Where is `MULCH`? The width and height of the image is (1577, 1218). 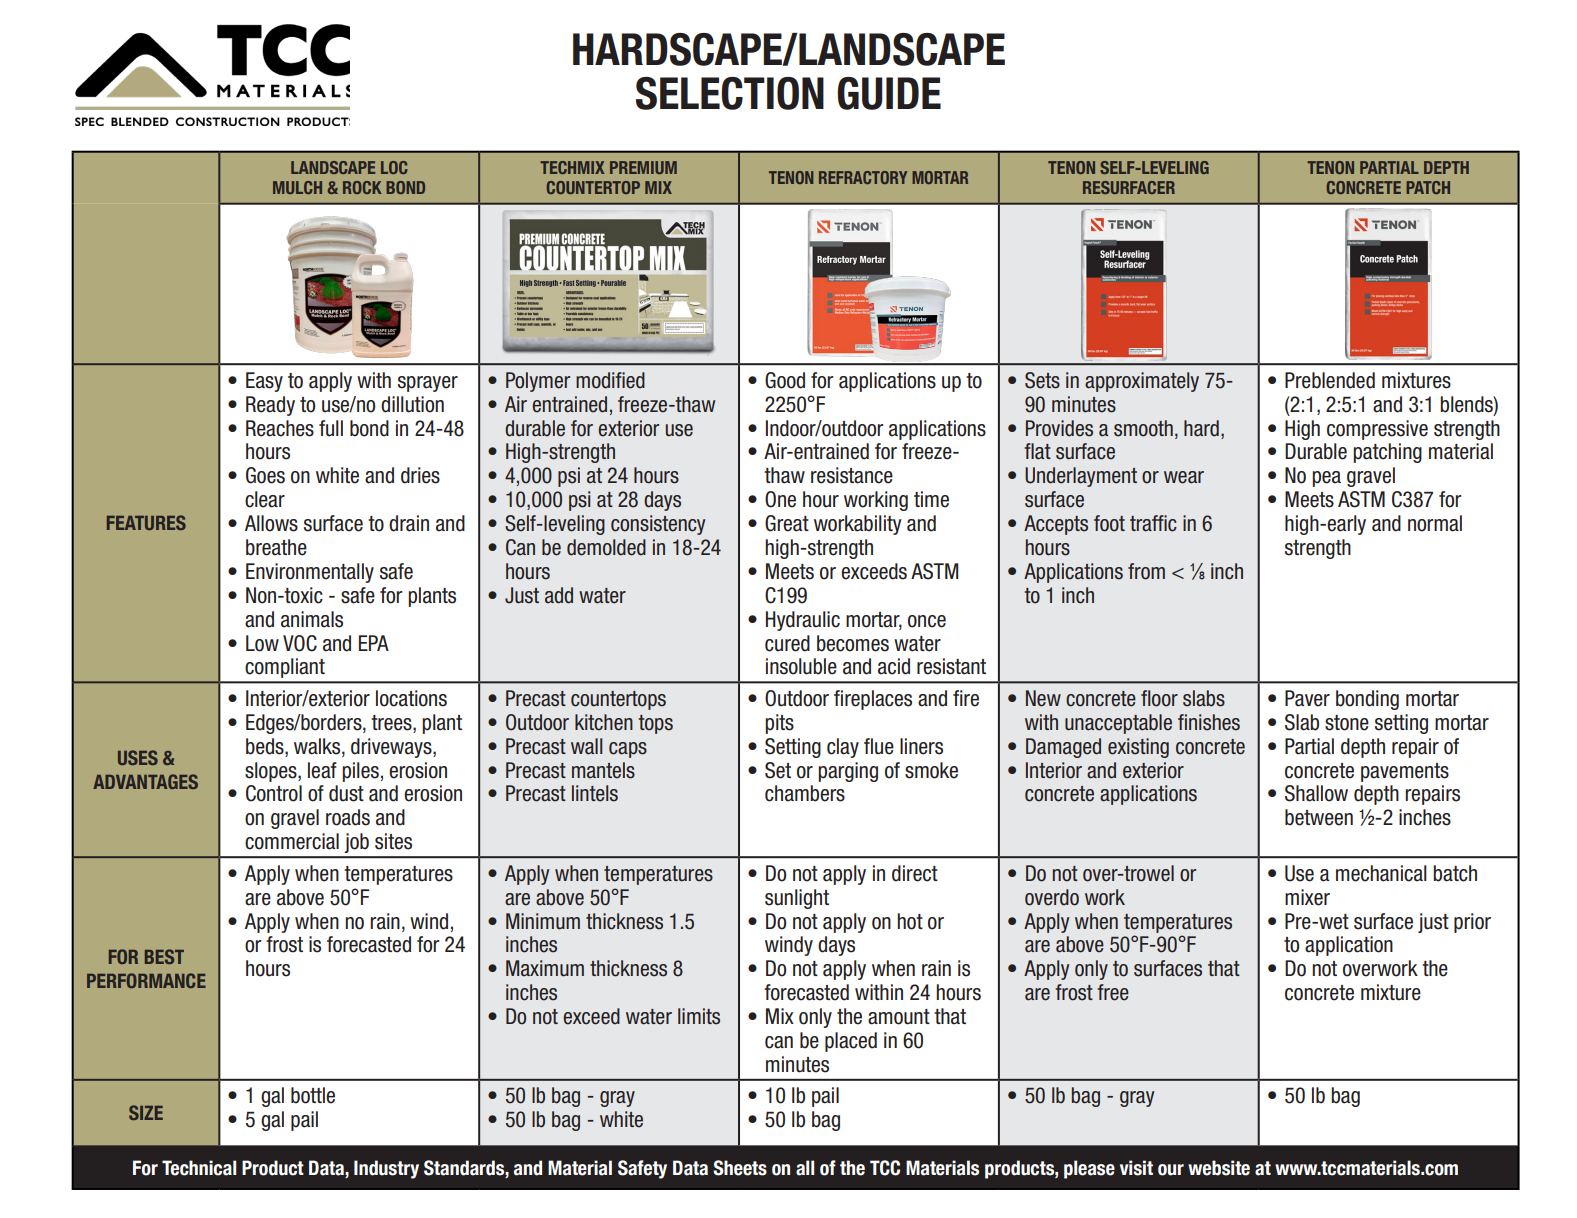 MULCH is located at coordinates (297, 187).
